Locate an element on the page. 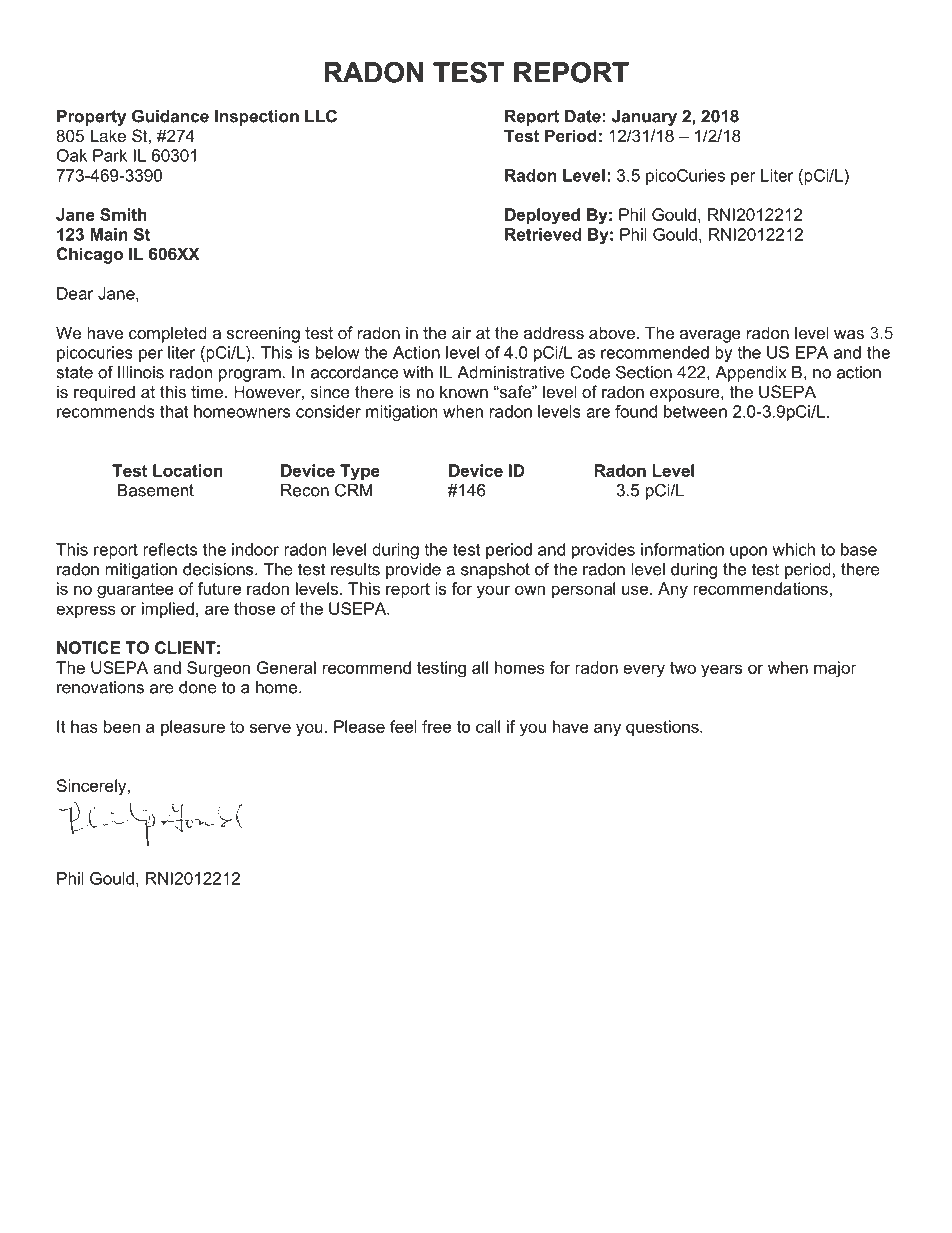 This document has width=952, height=1233. LLC is located at coordinates (321, 116).
